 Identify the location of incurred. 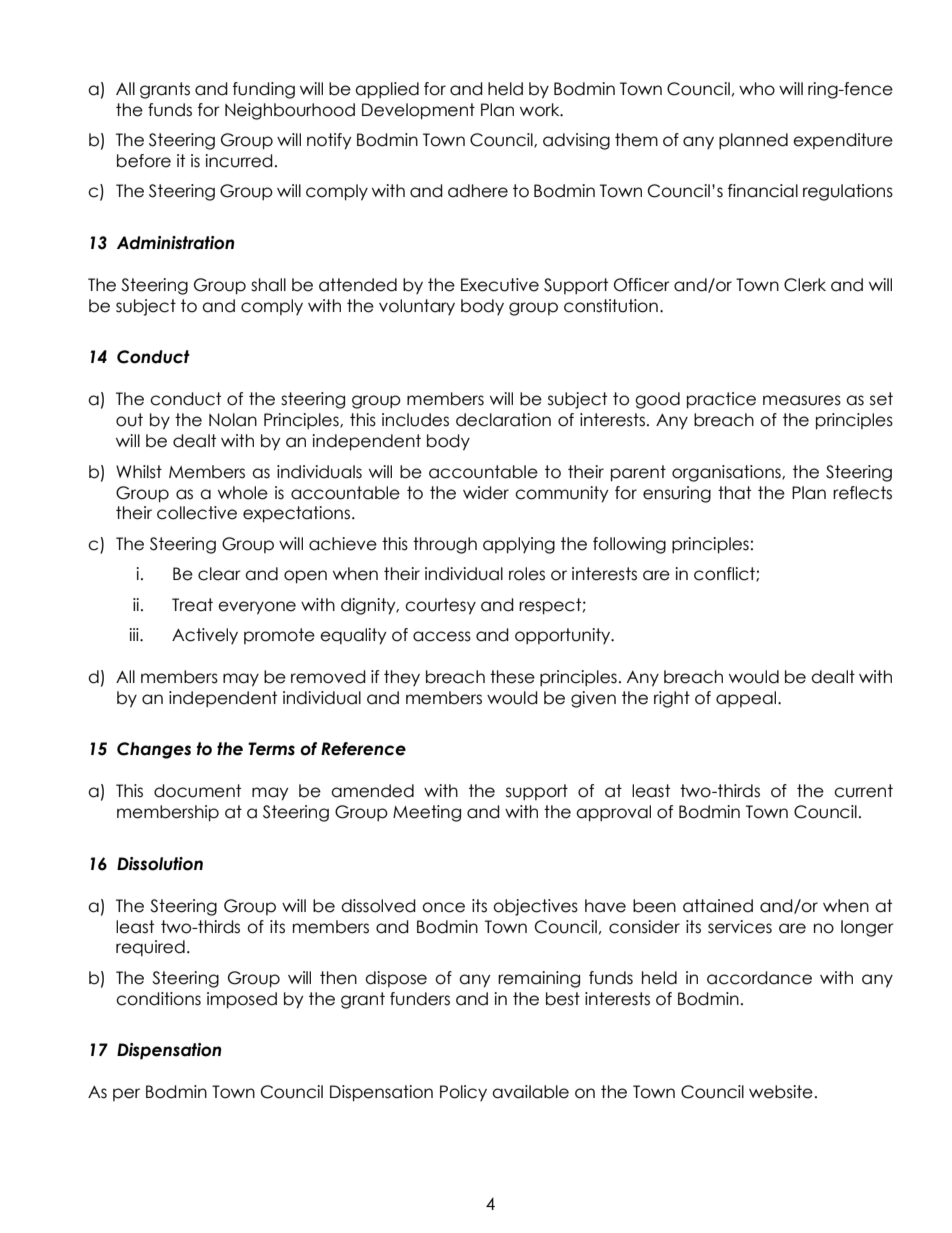
(239, 161).
